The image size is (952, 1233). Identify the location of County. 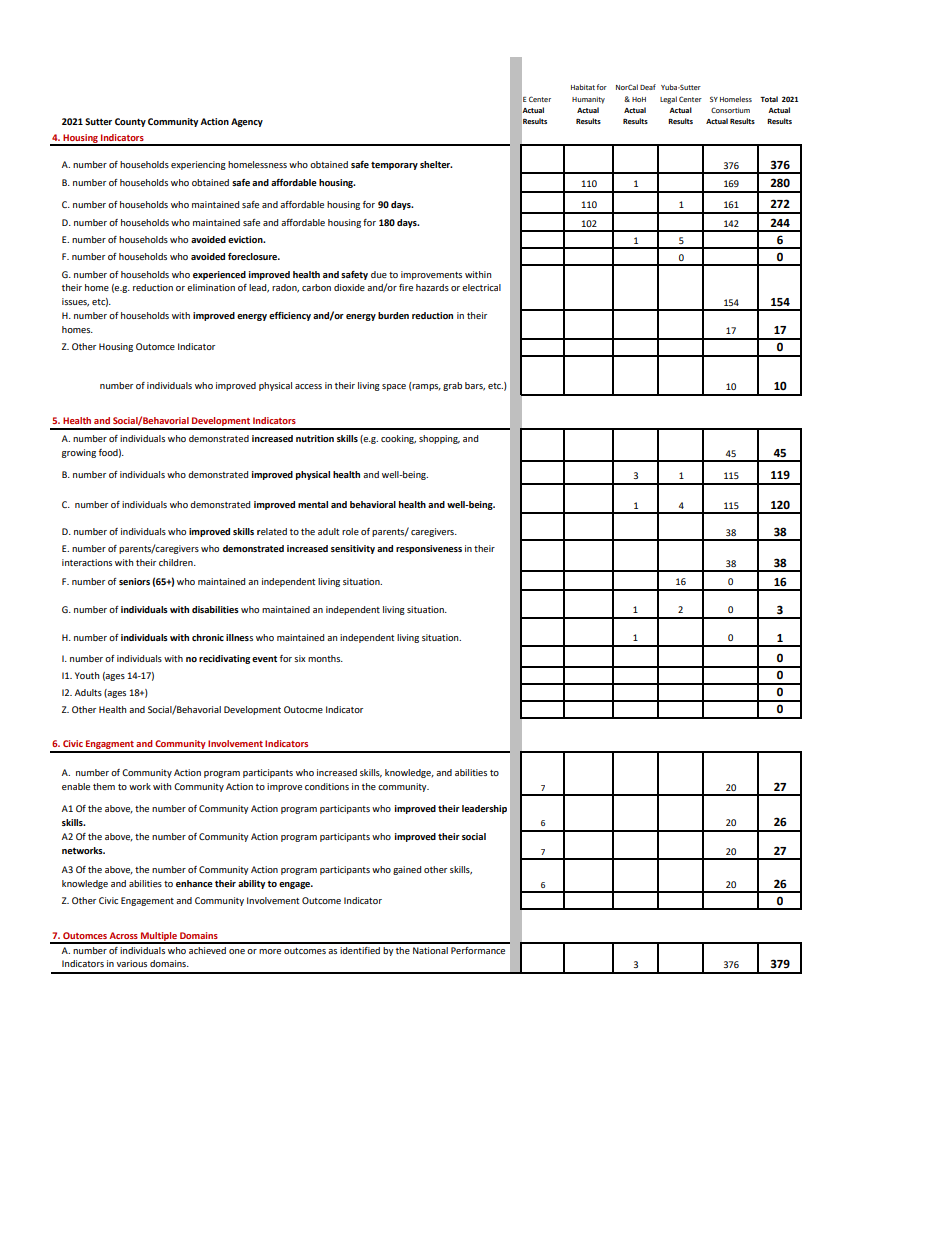
(130, 122).
